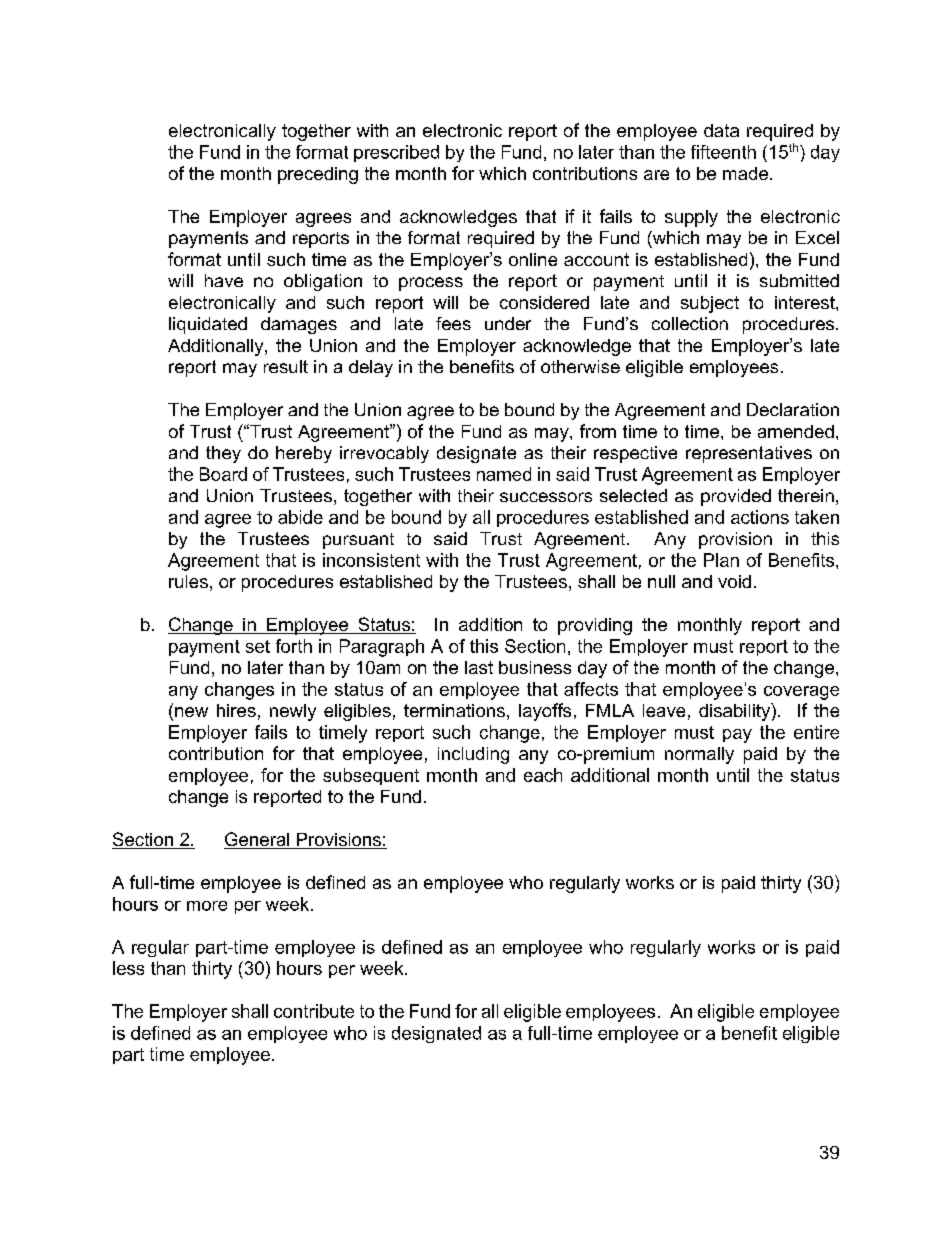 Image resolution: width=952 pixels, height=1233 pixels. Describe the element at coordinates (236, 710) in the page. I see `hires` at that location.
